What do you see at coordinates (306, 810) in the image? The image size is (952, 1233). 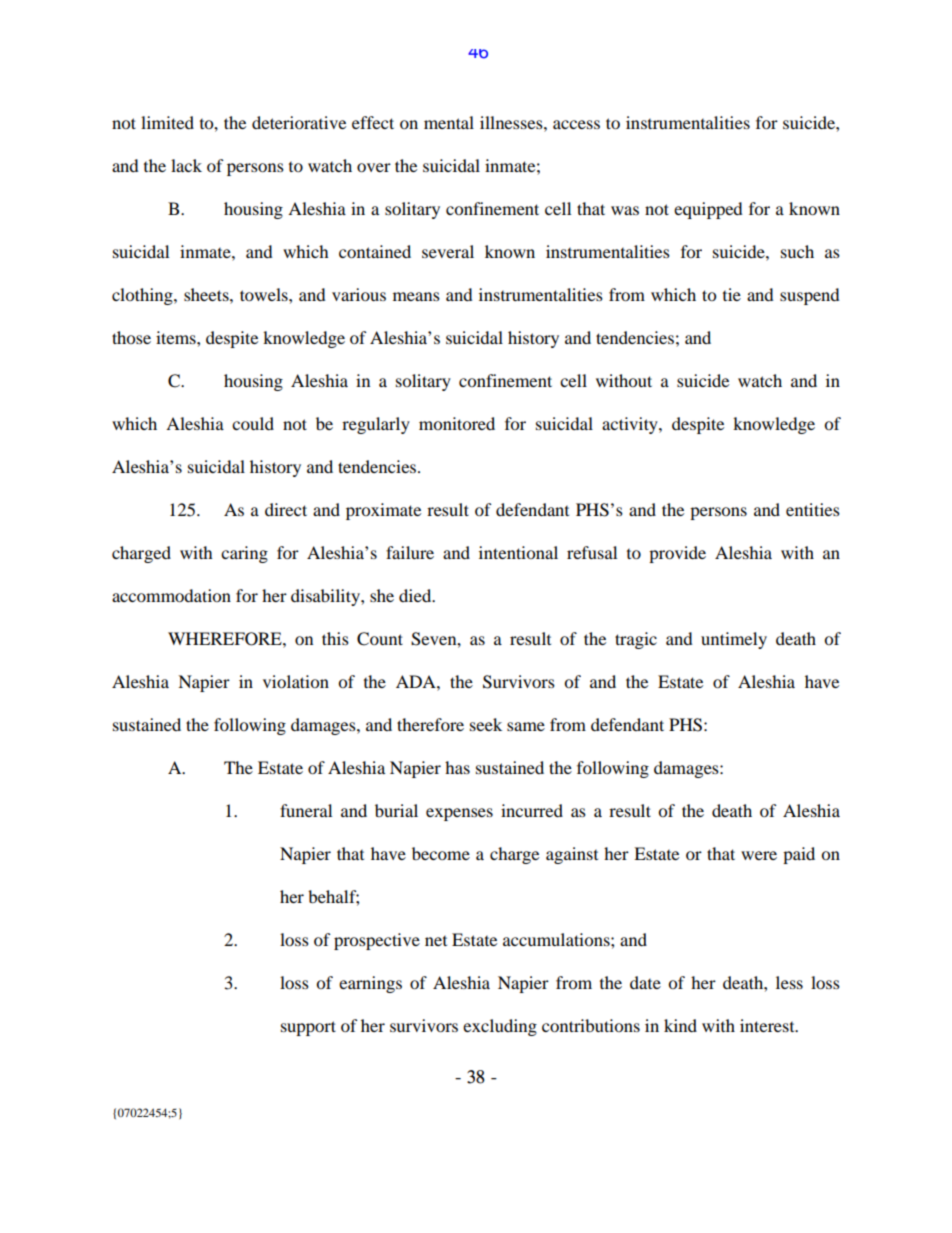 I see `funeral` at bounding box center [306, 810].
